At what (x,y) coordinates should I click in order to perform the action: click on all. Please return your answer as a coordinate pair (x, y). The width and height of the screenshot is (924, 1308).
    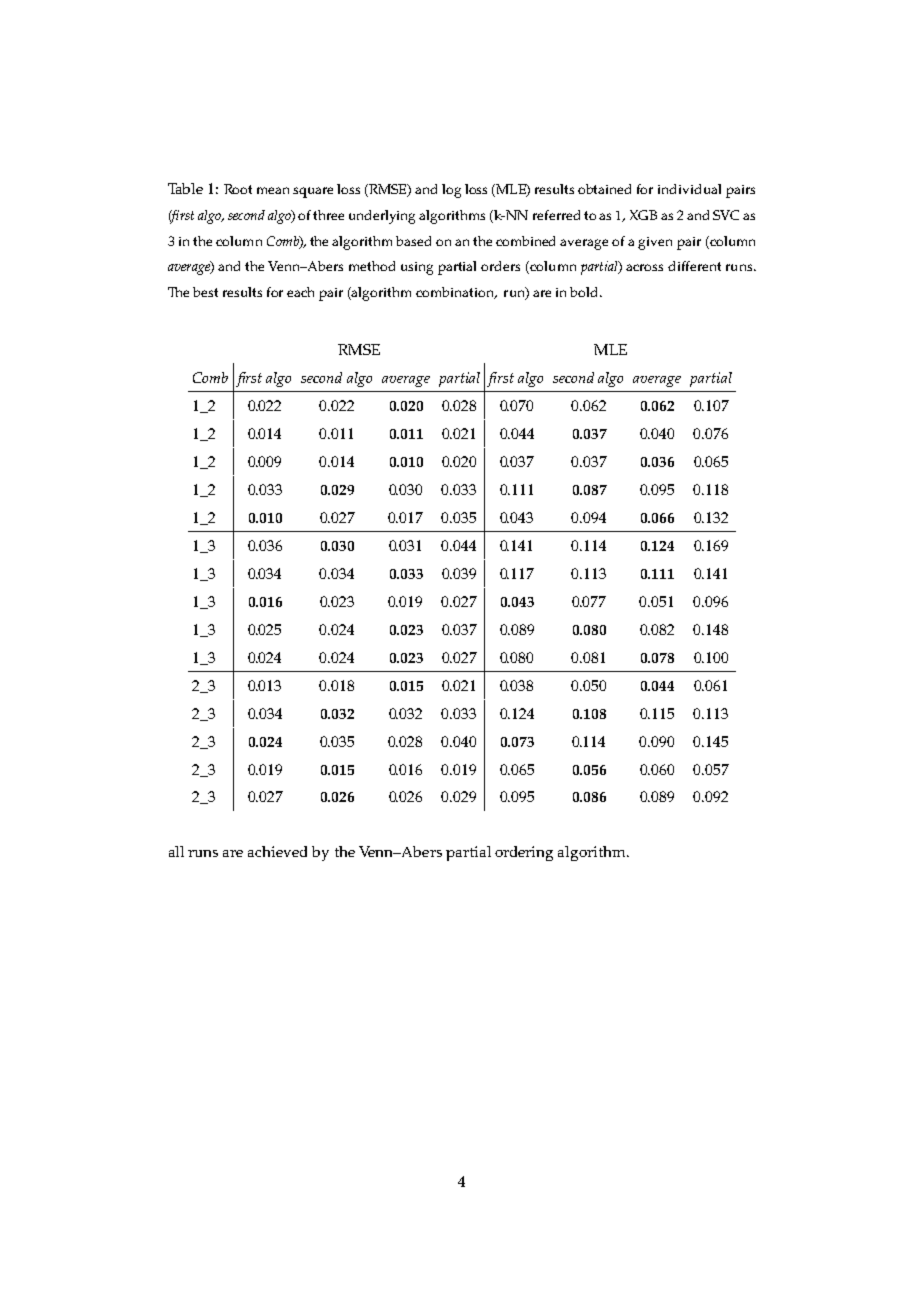
    Looking at the image, I should click on (176, 851).
